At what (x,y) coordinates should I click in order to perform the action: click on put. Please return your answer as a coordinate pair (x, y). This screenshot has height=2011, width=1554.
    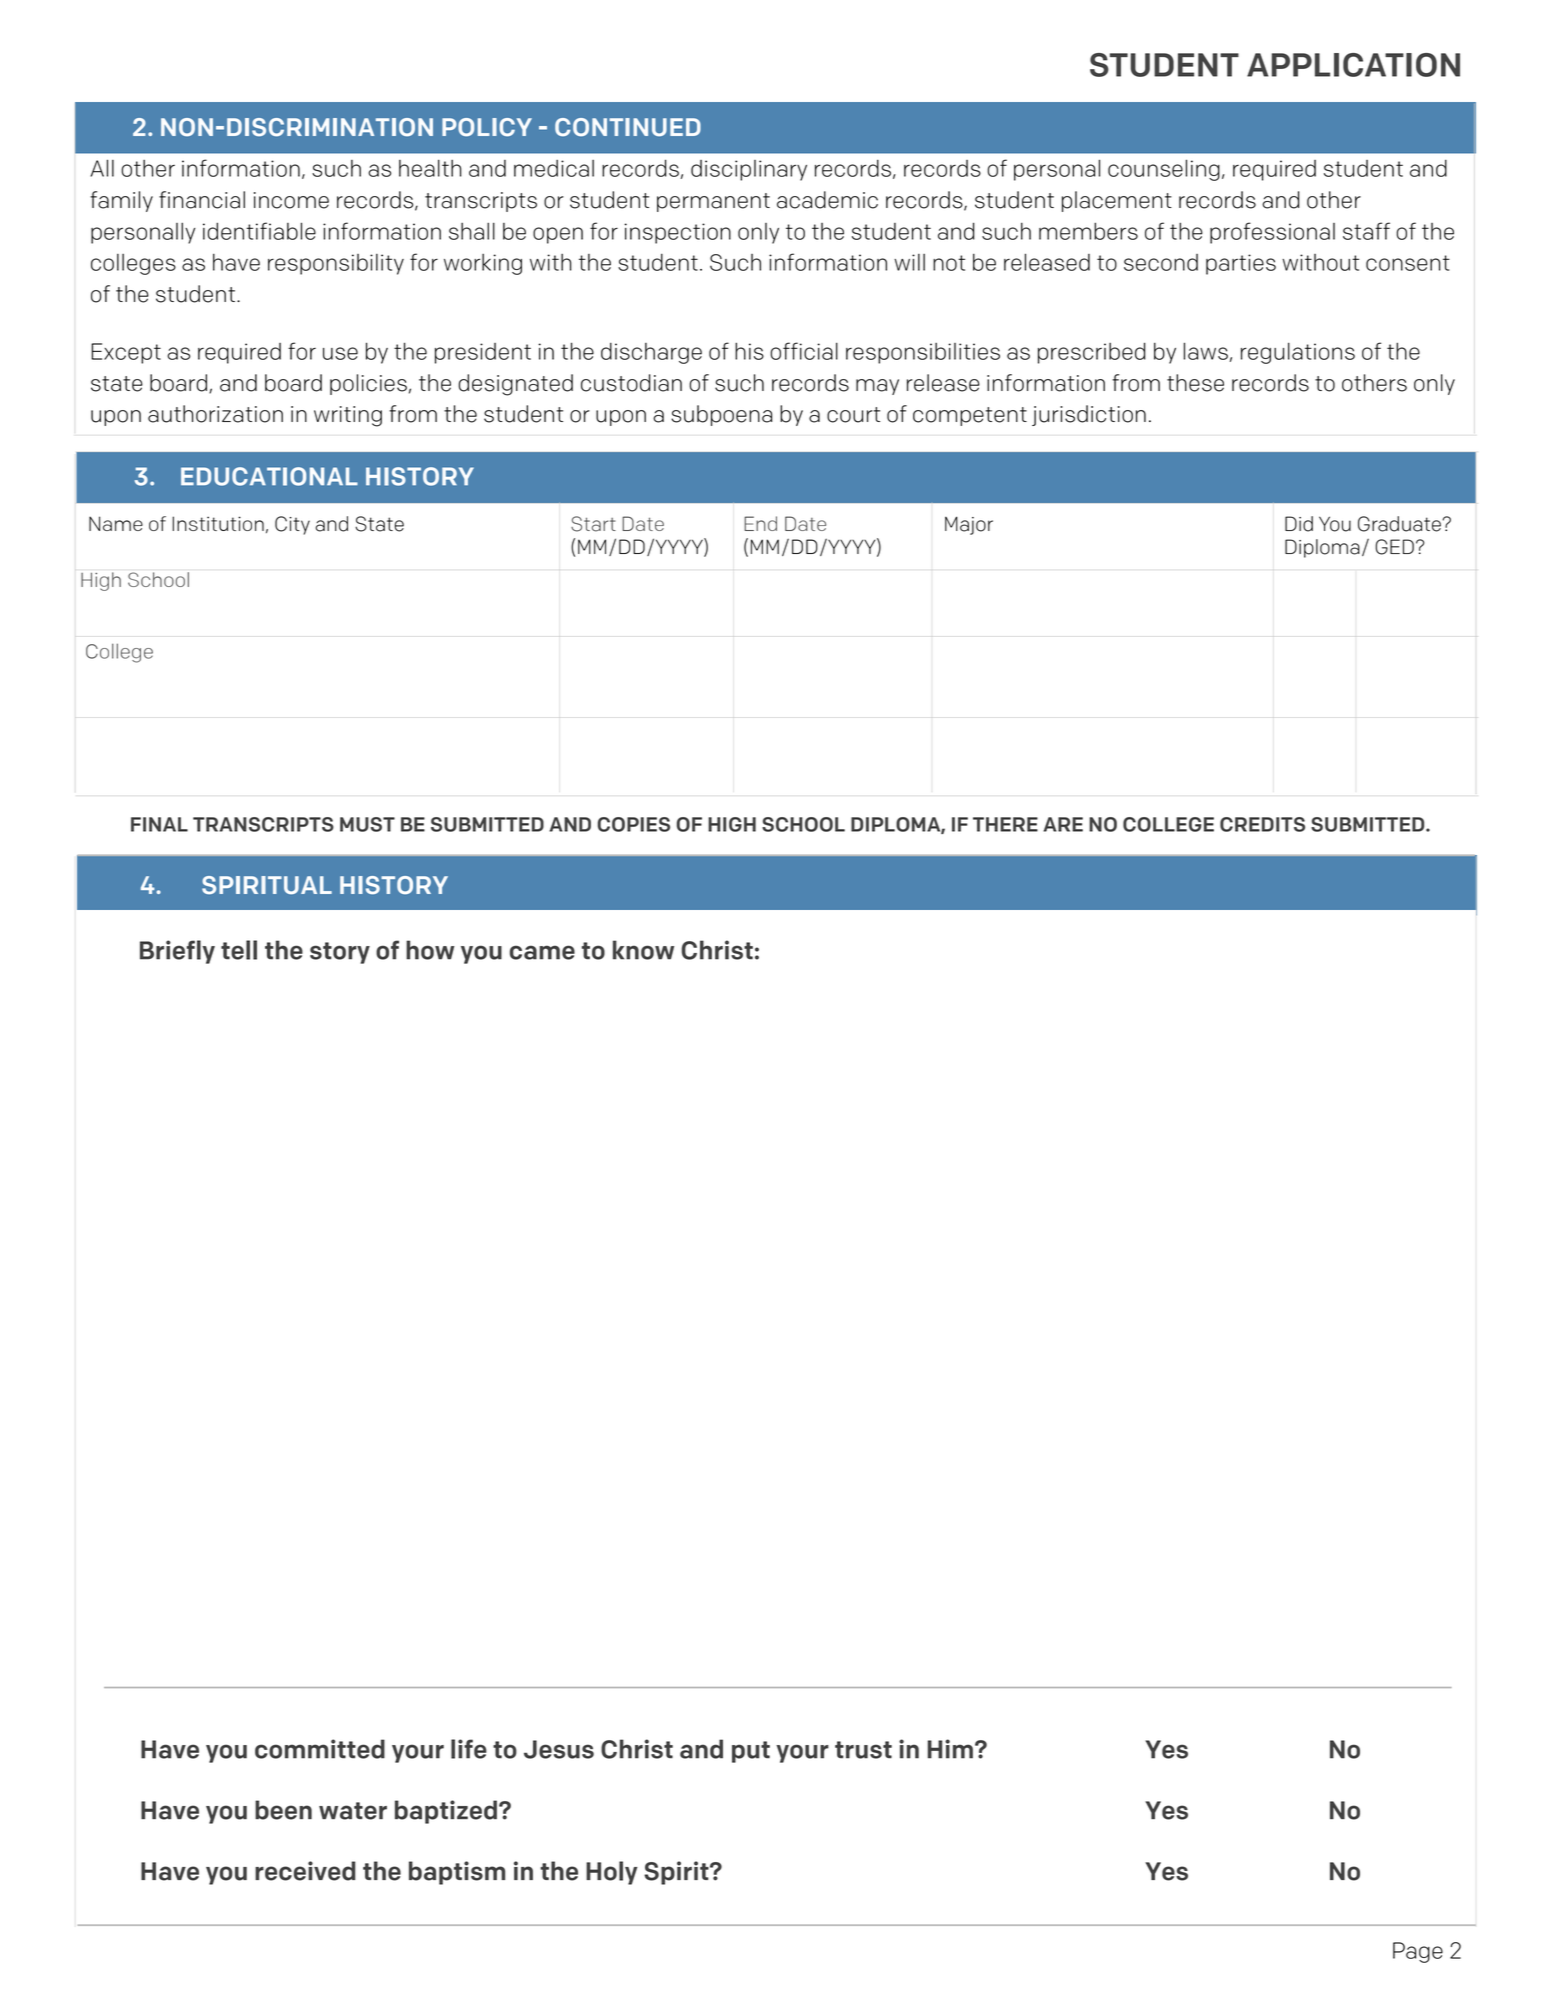
    Looking at the image, I should click on (751, 1752).
